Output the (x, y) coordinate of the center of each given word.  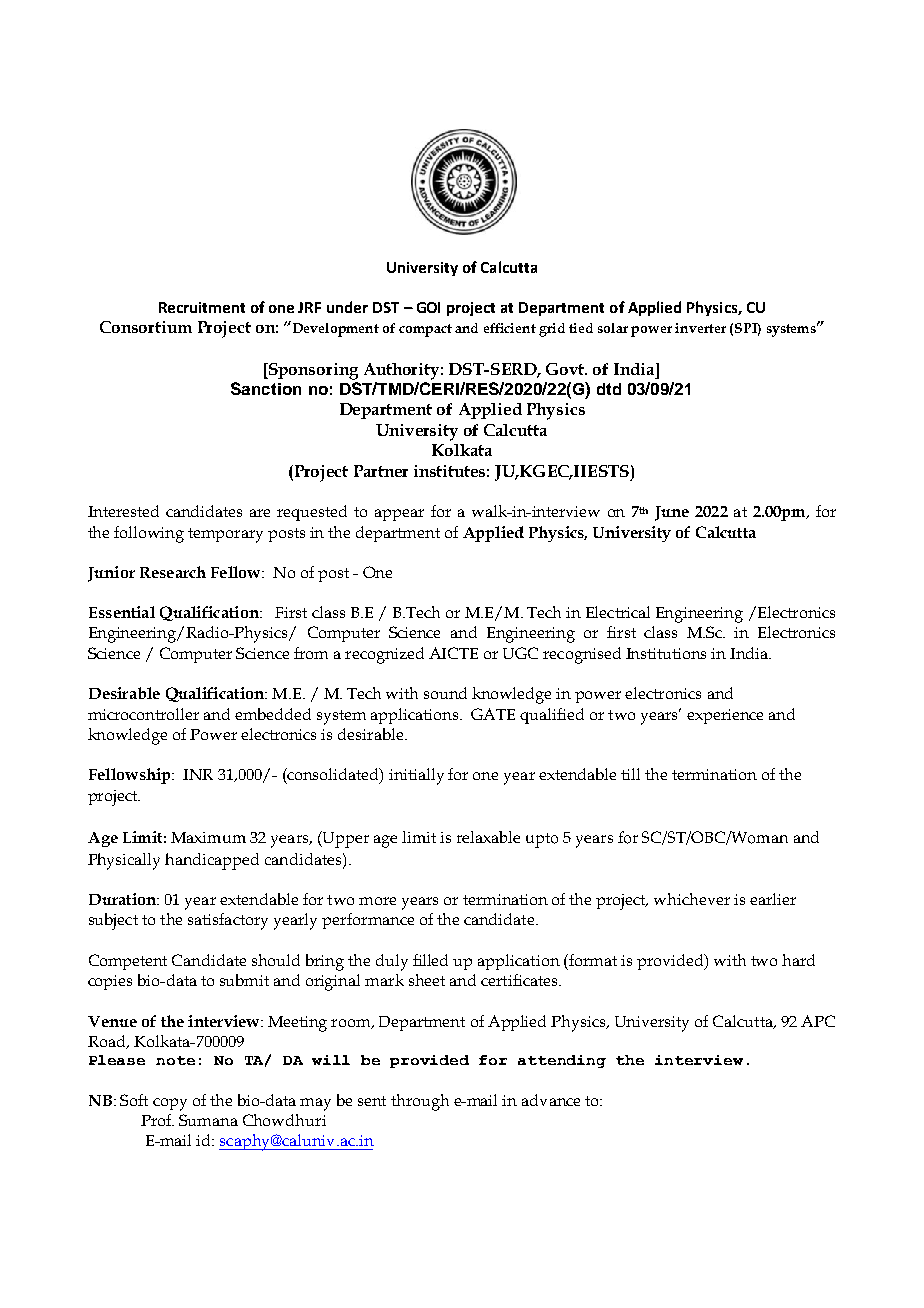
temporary (225, 535)
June (672, 513)
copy (170, 1104)
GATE (493, 714)
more (377, 901)
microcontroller (143, 714)
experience (725, 716)
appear (399, 515)
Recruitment (202, 307)
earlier (773, 899)
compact (425, 330)
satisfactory (228, 921)
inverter (700, 328)
